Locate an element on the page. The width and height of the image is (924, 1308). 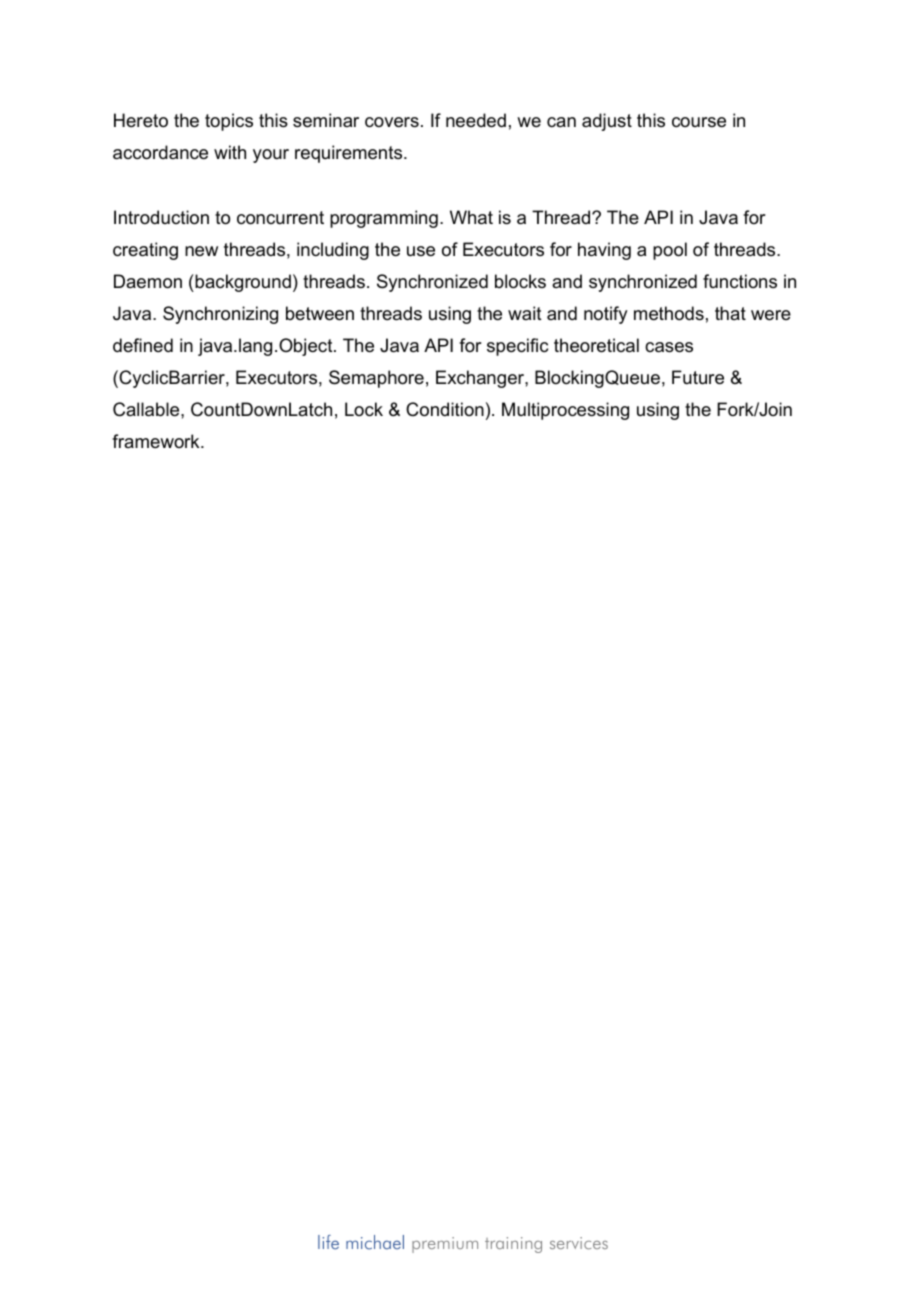
Synchronizing is located at coordinates (220, 315).
